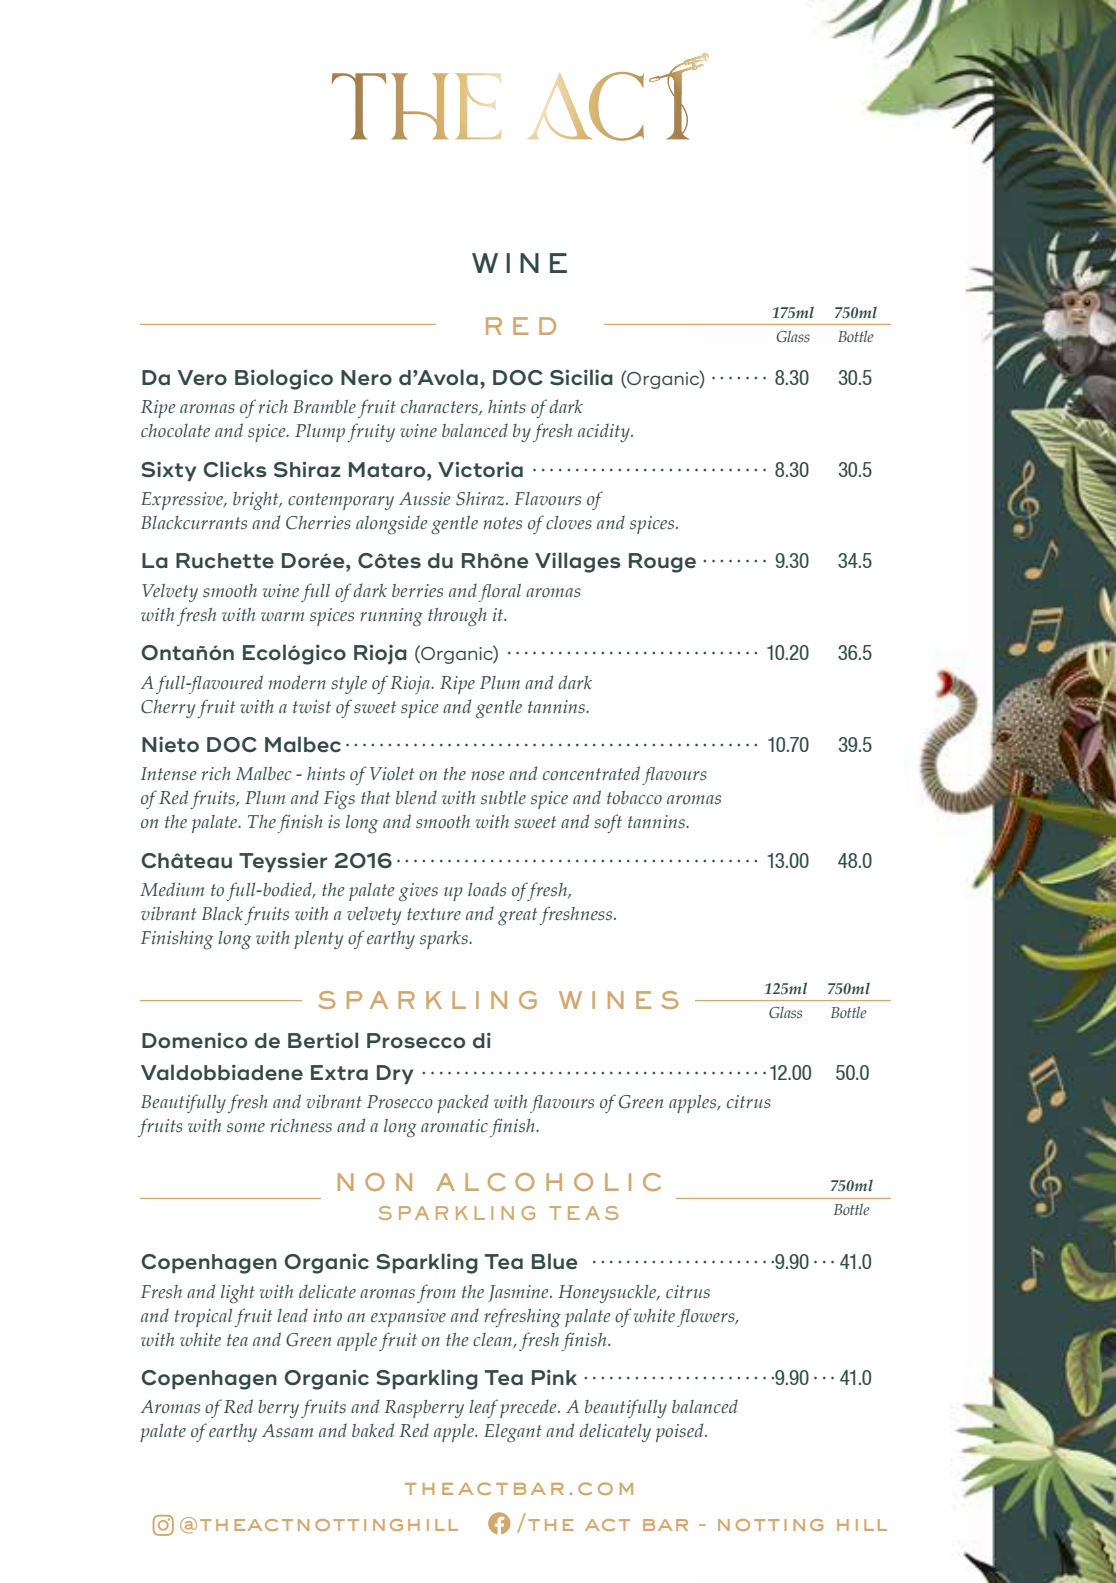  What do you see at coordinates (681, 1432) in the image?
I see `poised` at bounding box center [681, 1432].
